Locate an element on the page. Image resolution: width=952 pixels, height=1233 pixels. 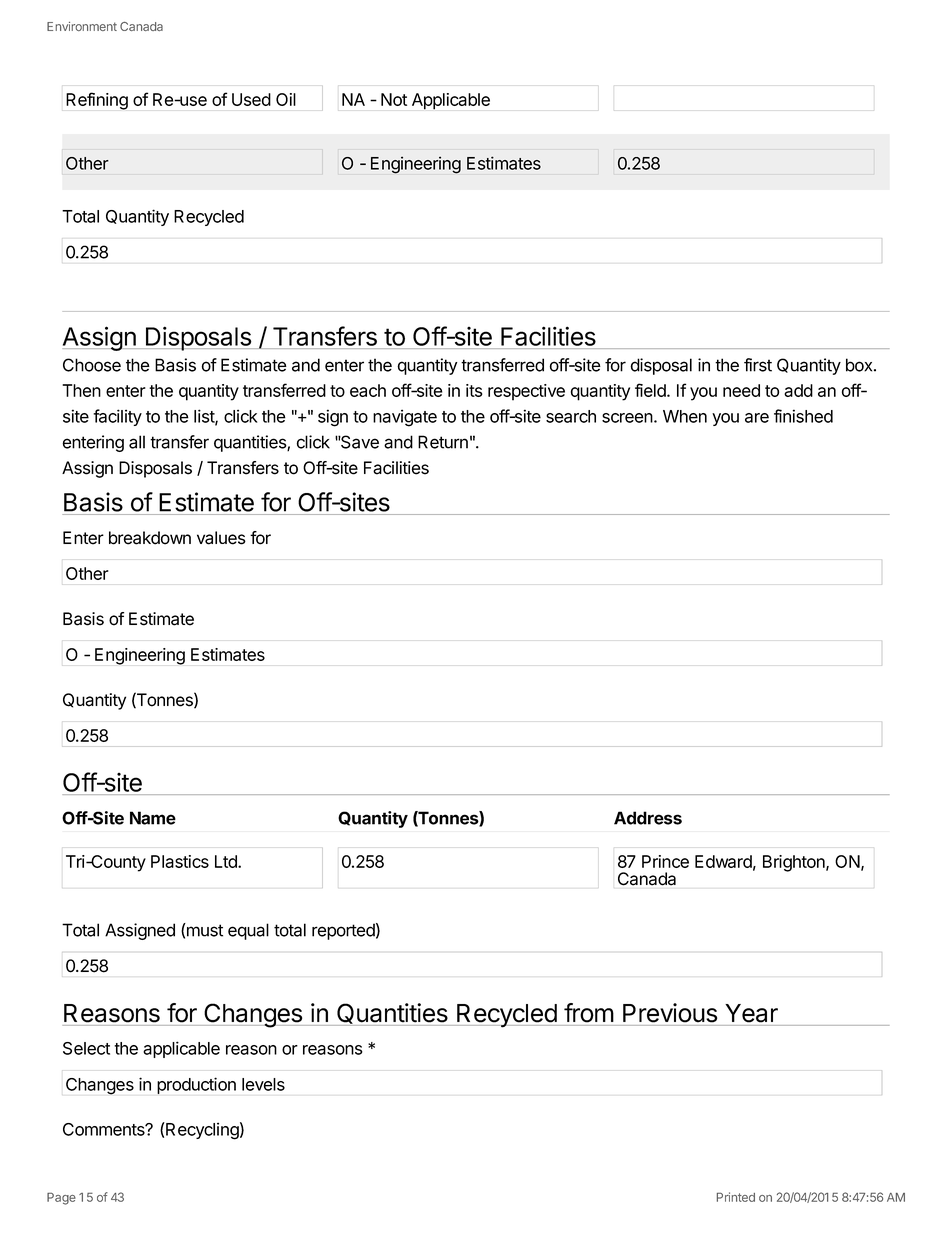
Printed is located at coordinates (736, 1197).
